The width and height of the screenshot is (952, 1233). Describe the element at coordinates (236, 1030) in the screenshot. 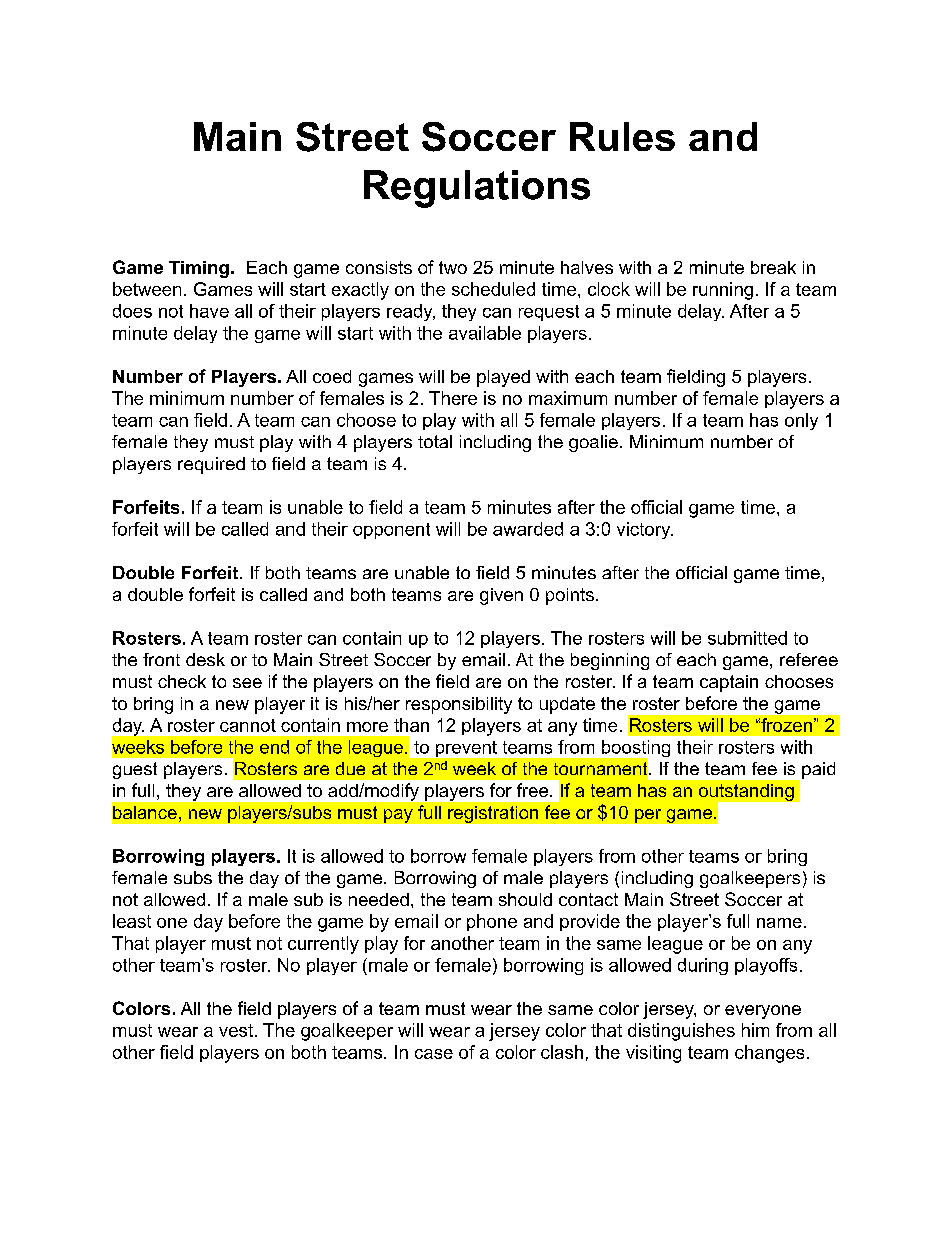

I see `vest` at that location.
